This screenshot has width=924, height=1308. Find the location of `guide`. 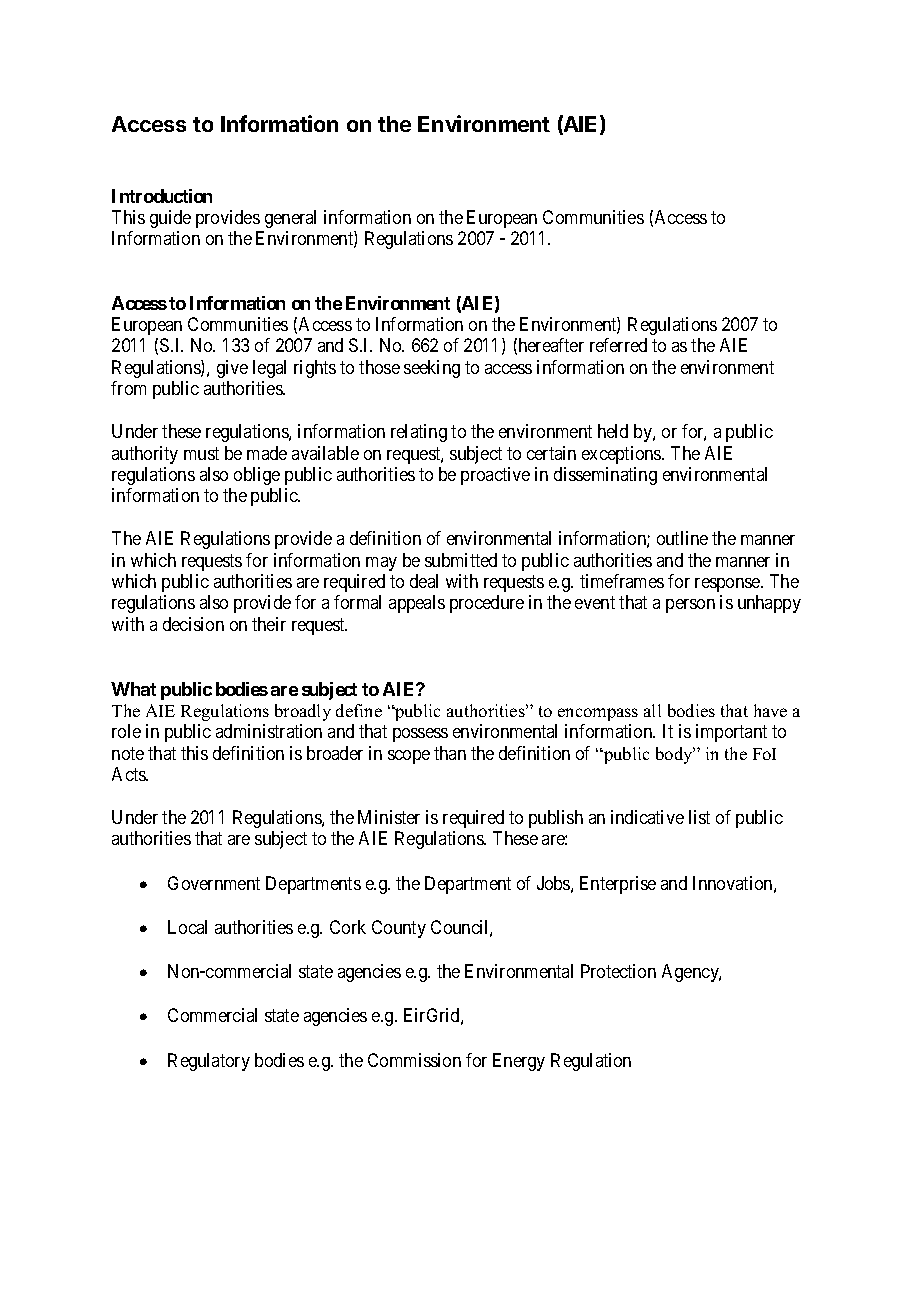

guide is located at coordinates (170, 219).
